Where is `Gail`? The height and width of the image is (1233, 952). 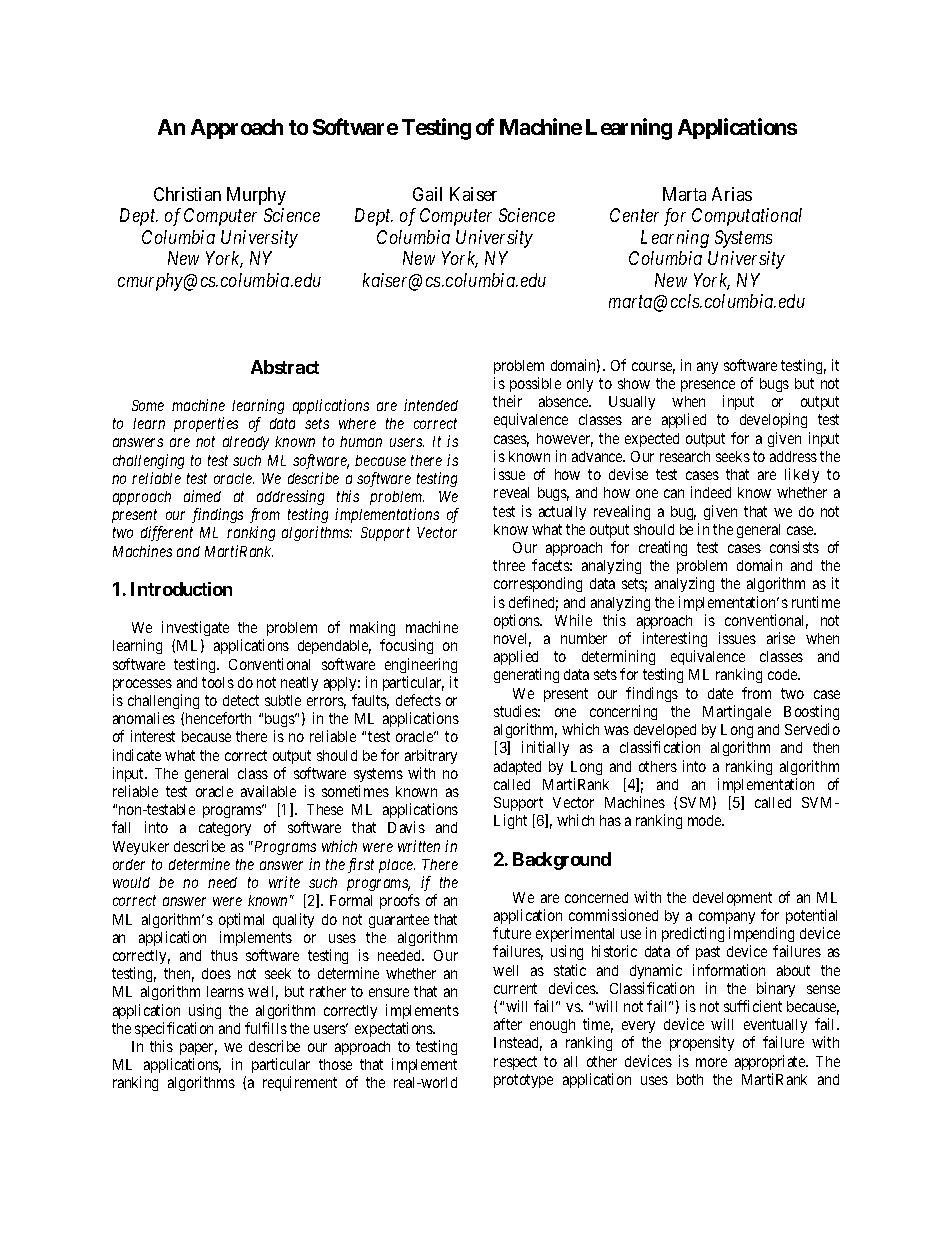
Gail is located at coordinates (427, 194).
